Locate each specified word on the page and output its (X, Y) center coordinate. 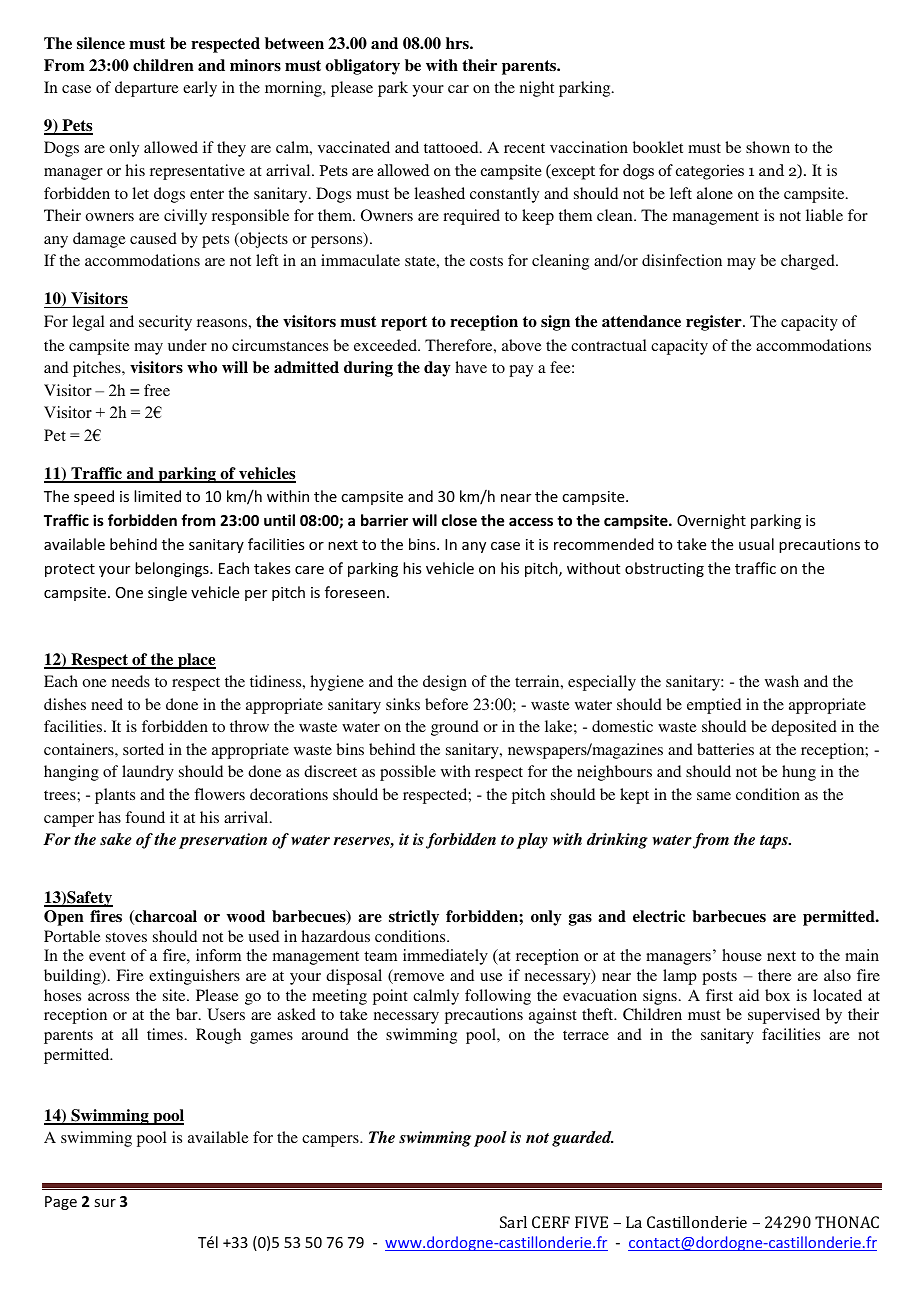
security (165, 323)
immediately (445, 957)
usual (756, 544)
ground (455, 728)
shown (768, 147)
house (742, 955)
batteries (725, 749)
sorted (143, 749)
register (715, 323)
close (459, 520)
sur (105, 1203)
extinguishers (194, 977)
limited (157, 496)
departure (147, 89)
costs (486, 261)
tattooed (452, 147)
